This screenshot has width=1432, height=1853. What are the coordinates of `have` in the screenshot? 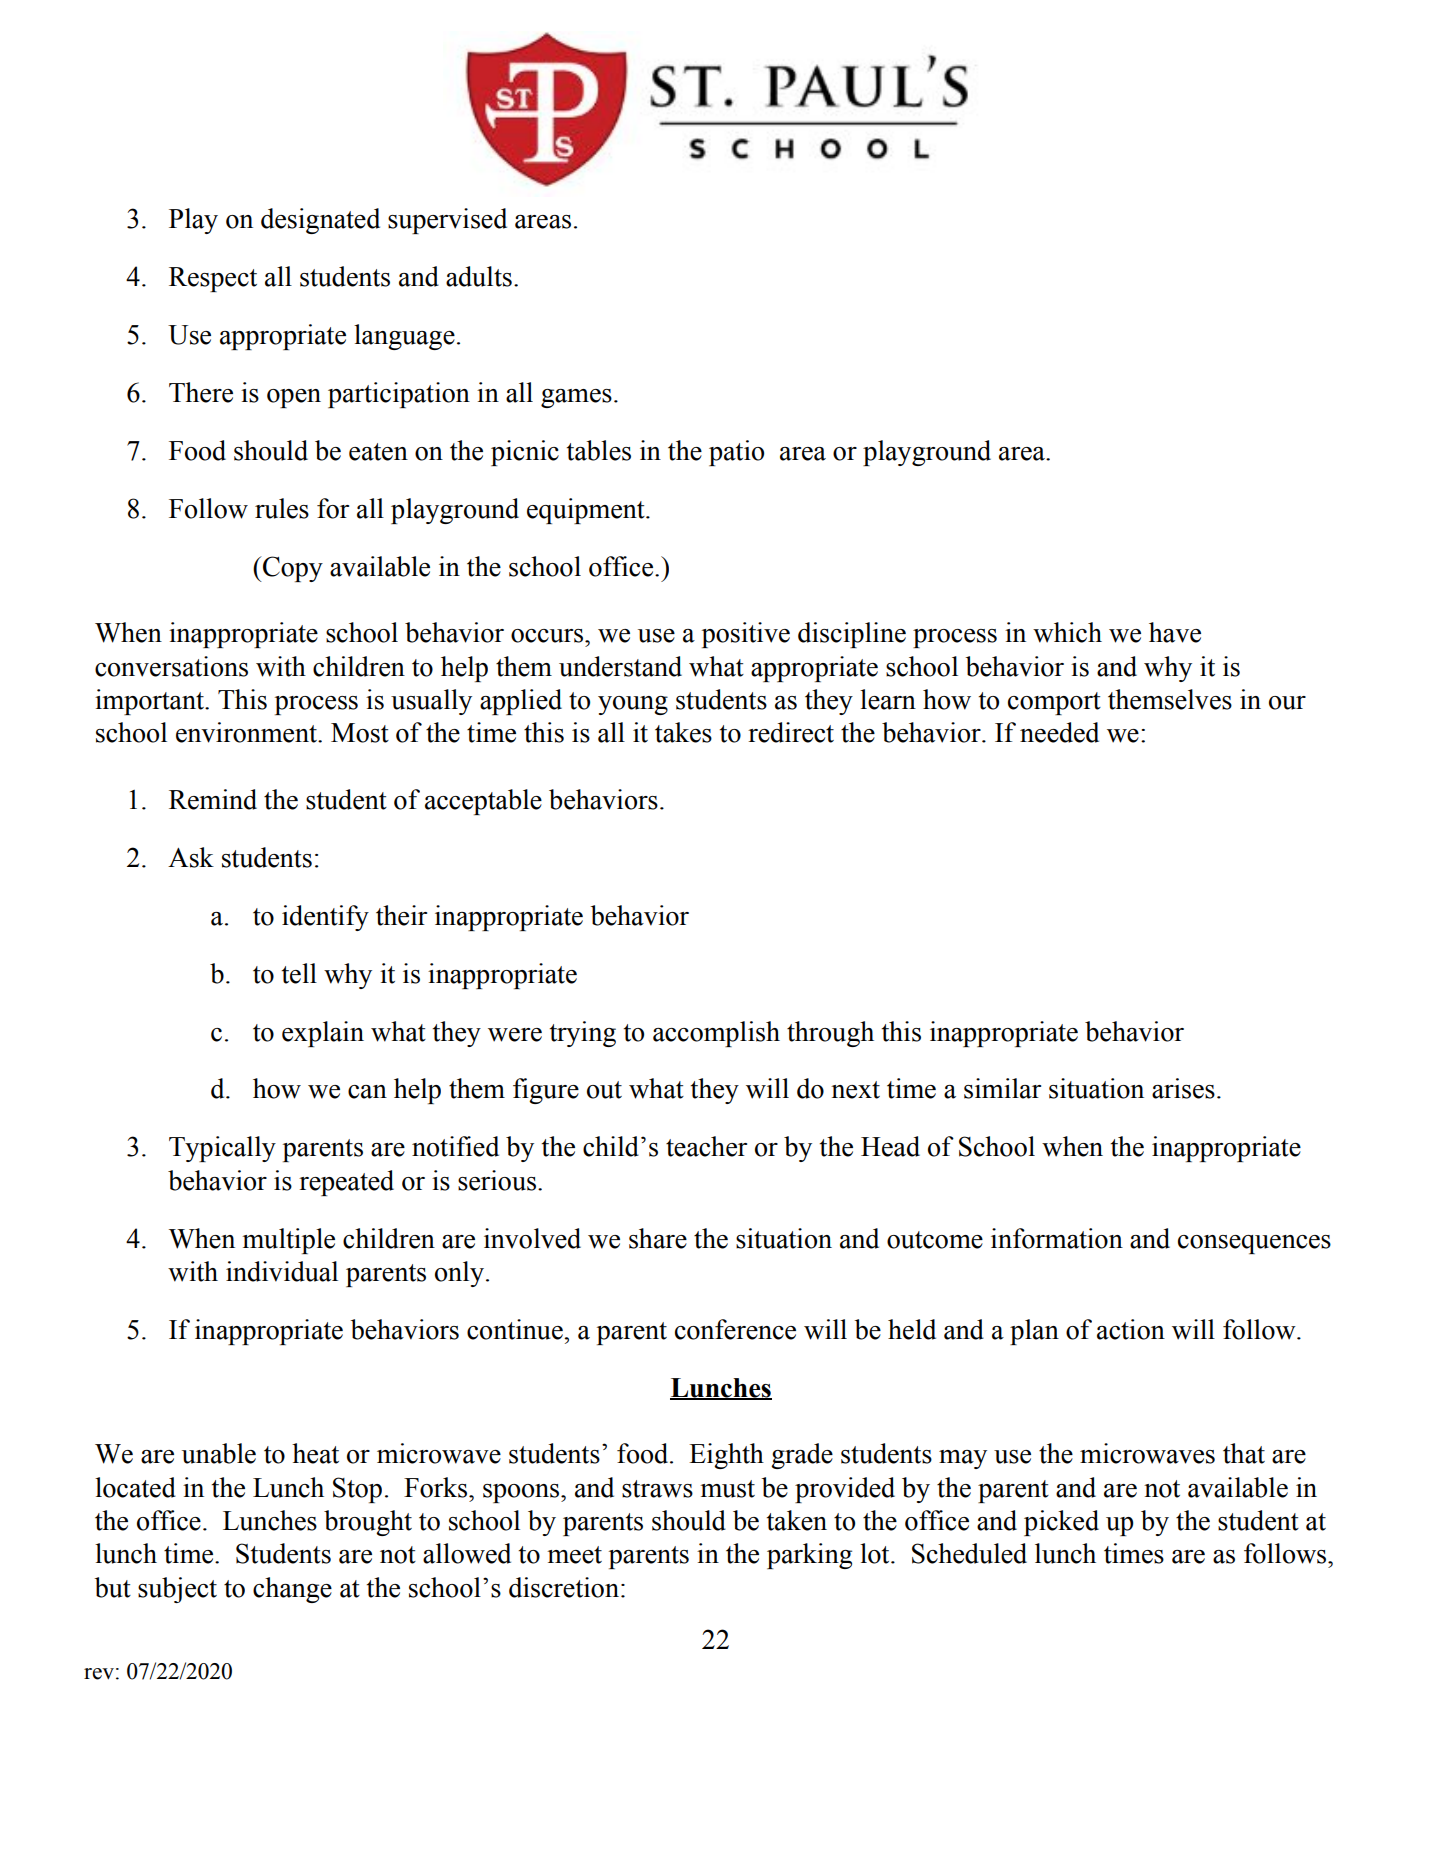 It's located at (1175, 632).
